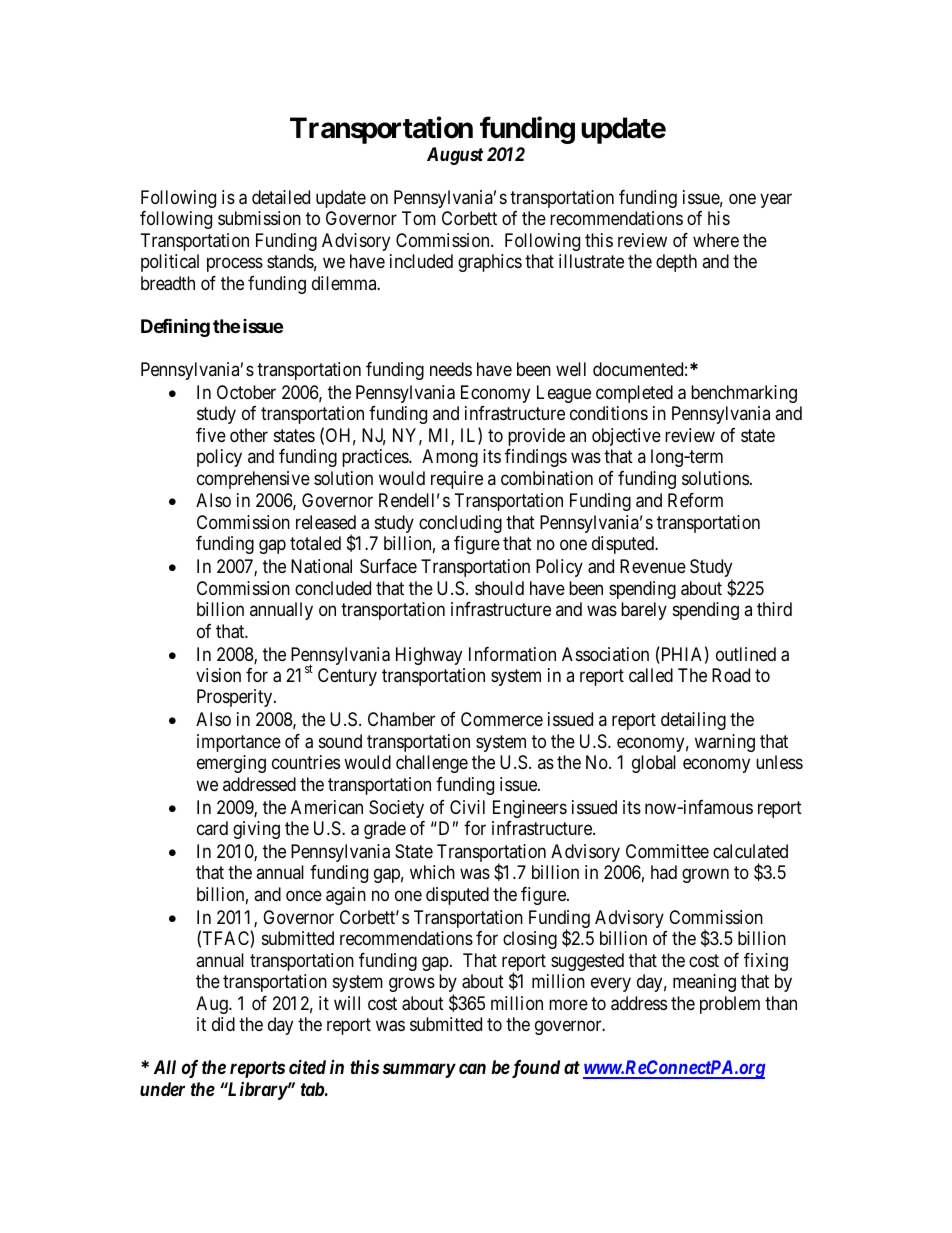 This screenshot has height=1233, width=952. I want to click on did, so click(223, 1024).
